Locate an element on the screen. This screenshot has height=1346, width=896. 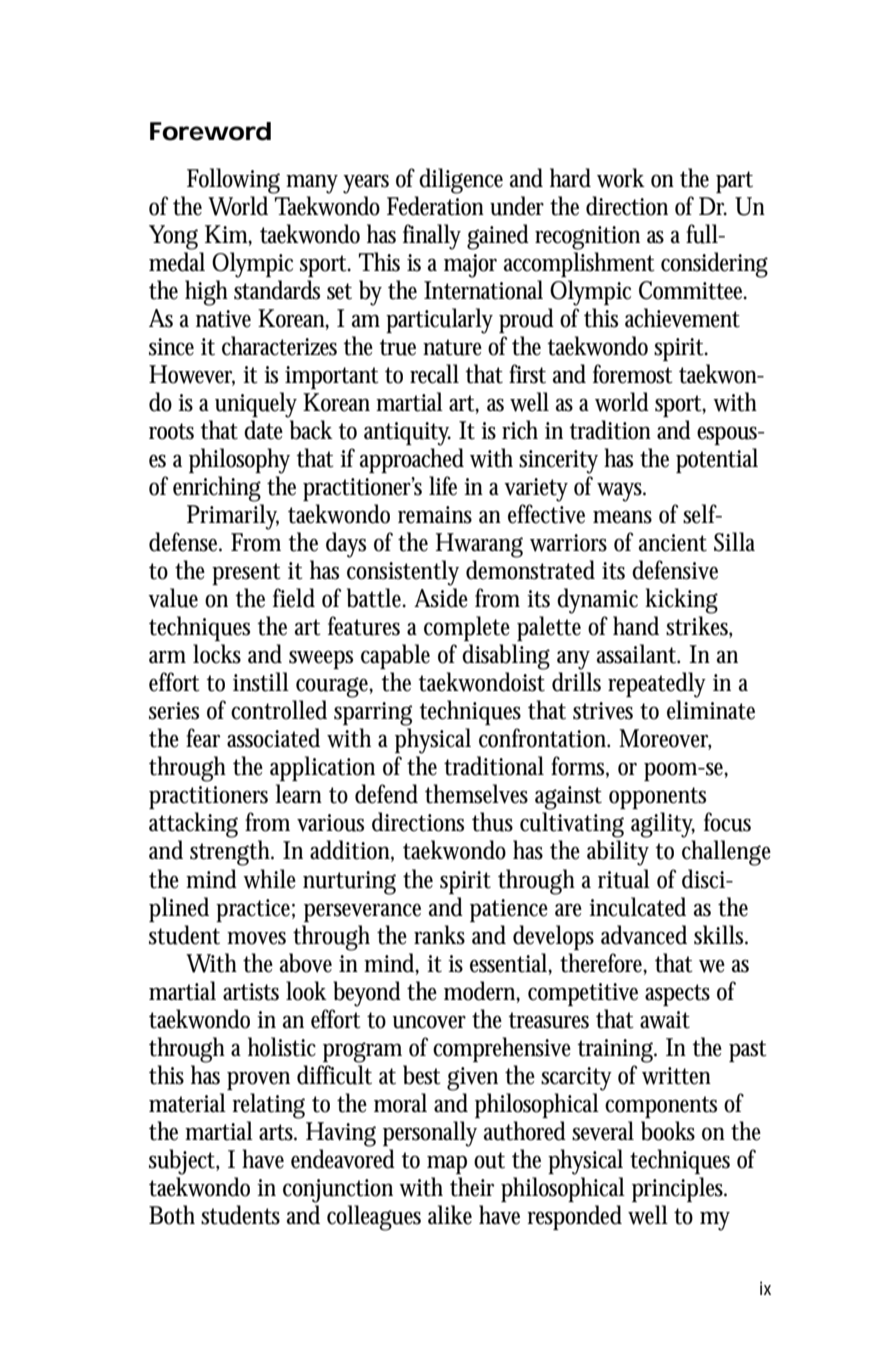
Both is located at coordinates (172, 1215).
